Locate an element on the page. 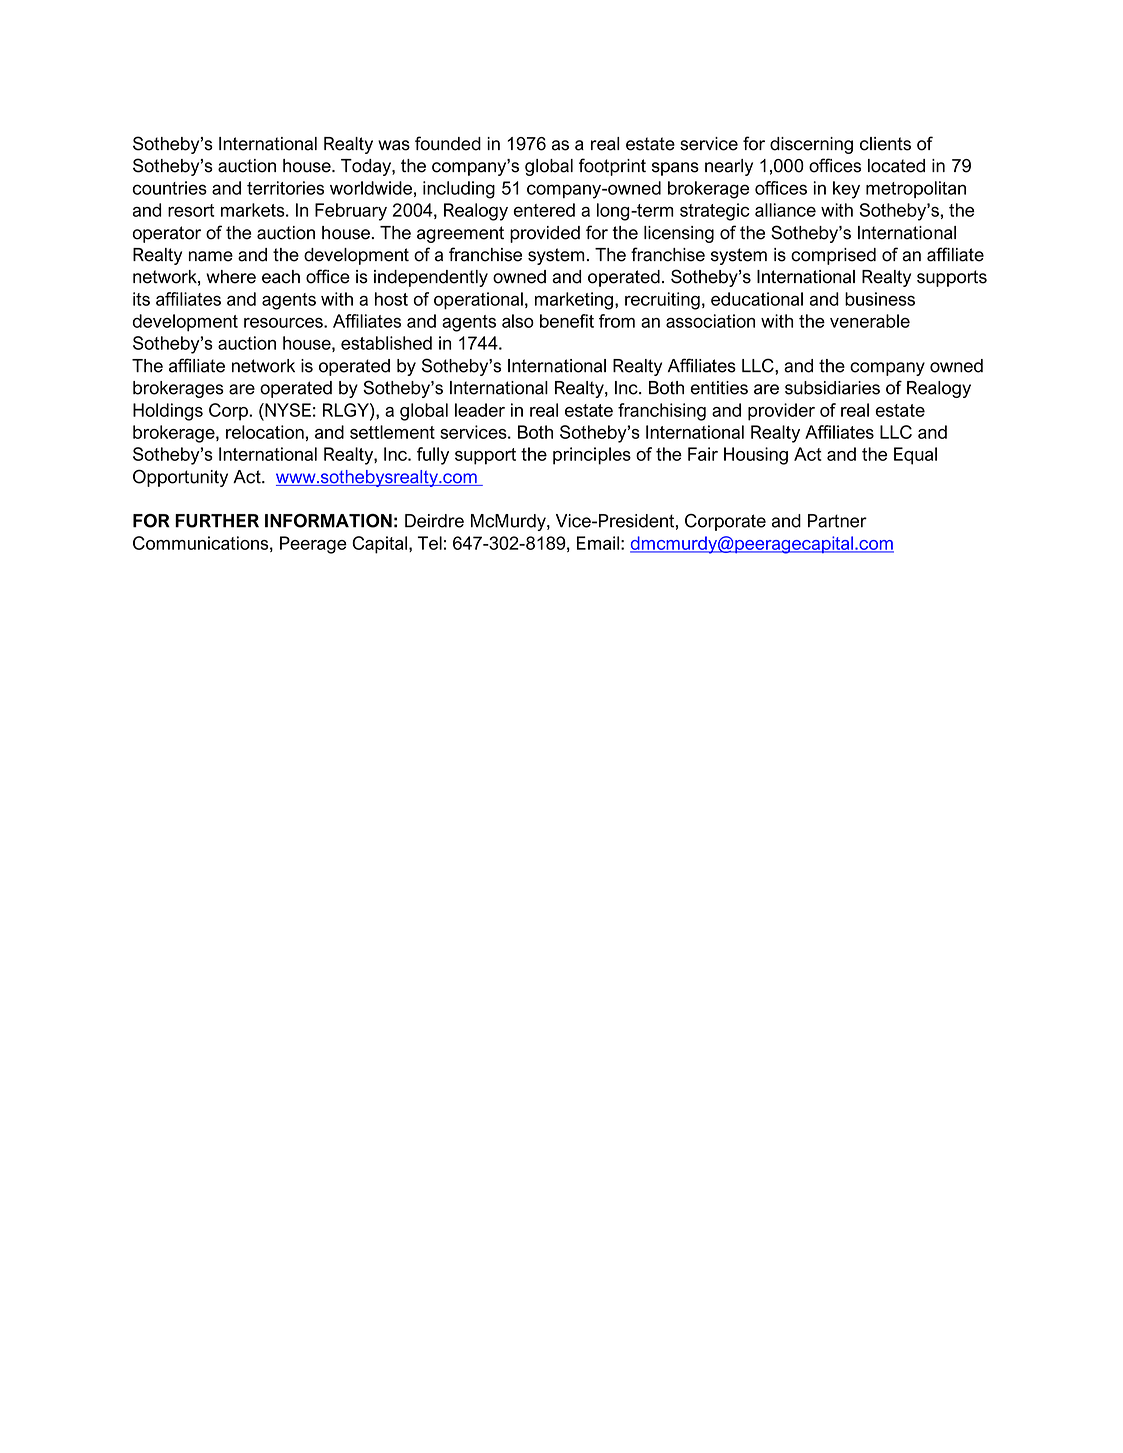  marketing is located at coordinates (574, 301).
